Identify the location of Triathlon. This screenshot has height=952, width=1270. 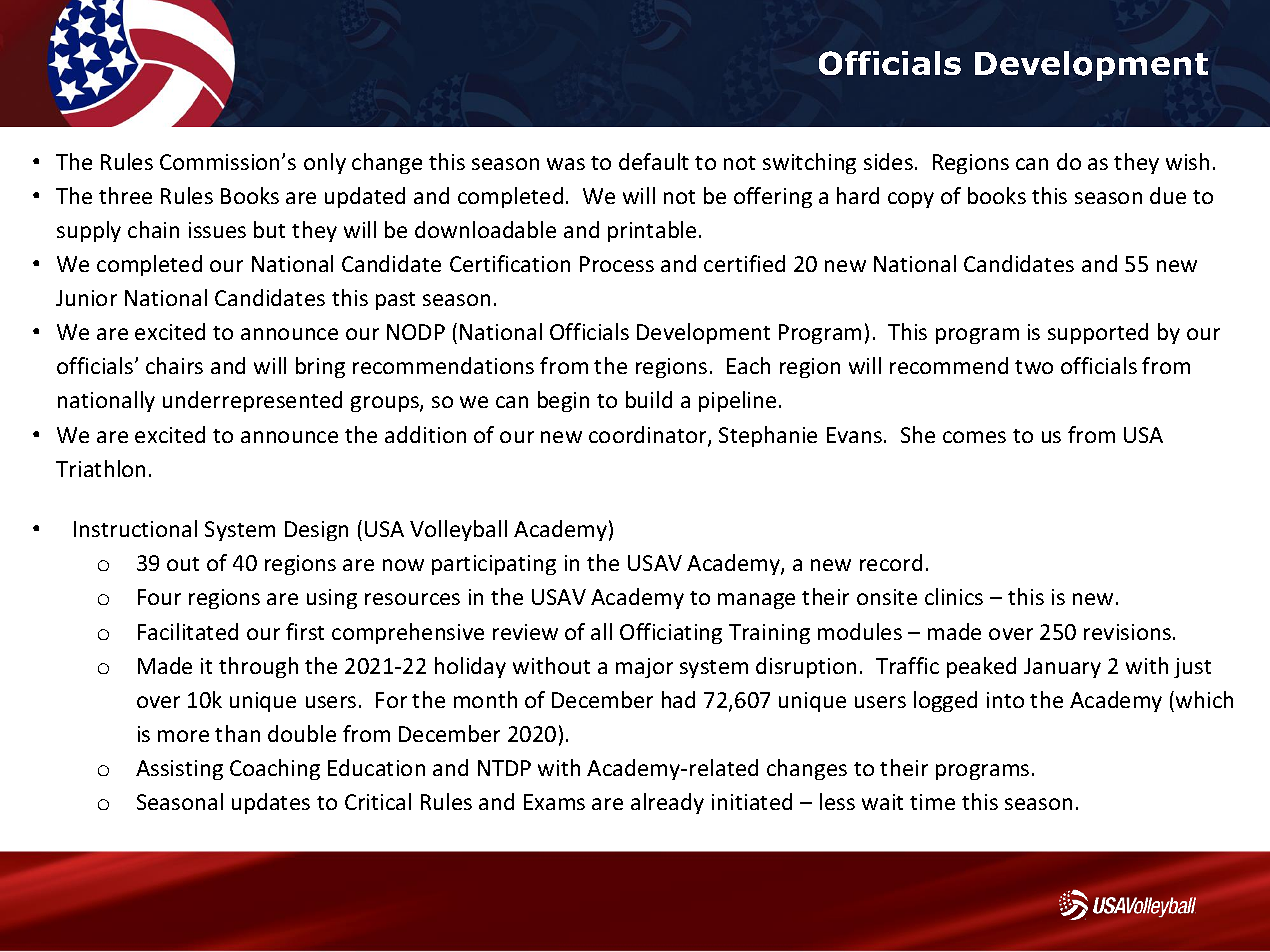
(100, 468).
